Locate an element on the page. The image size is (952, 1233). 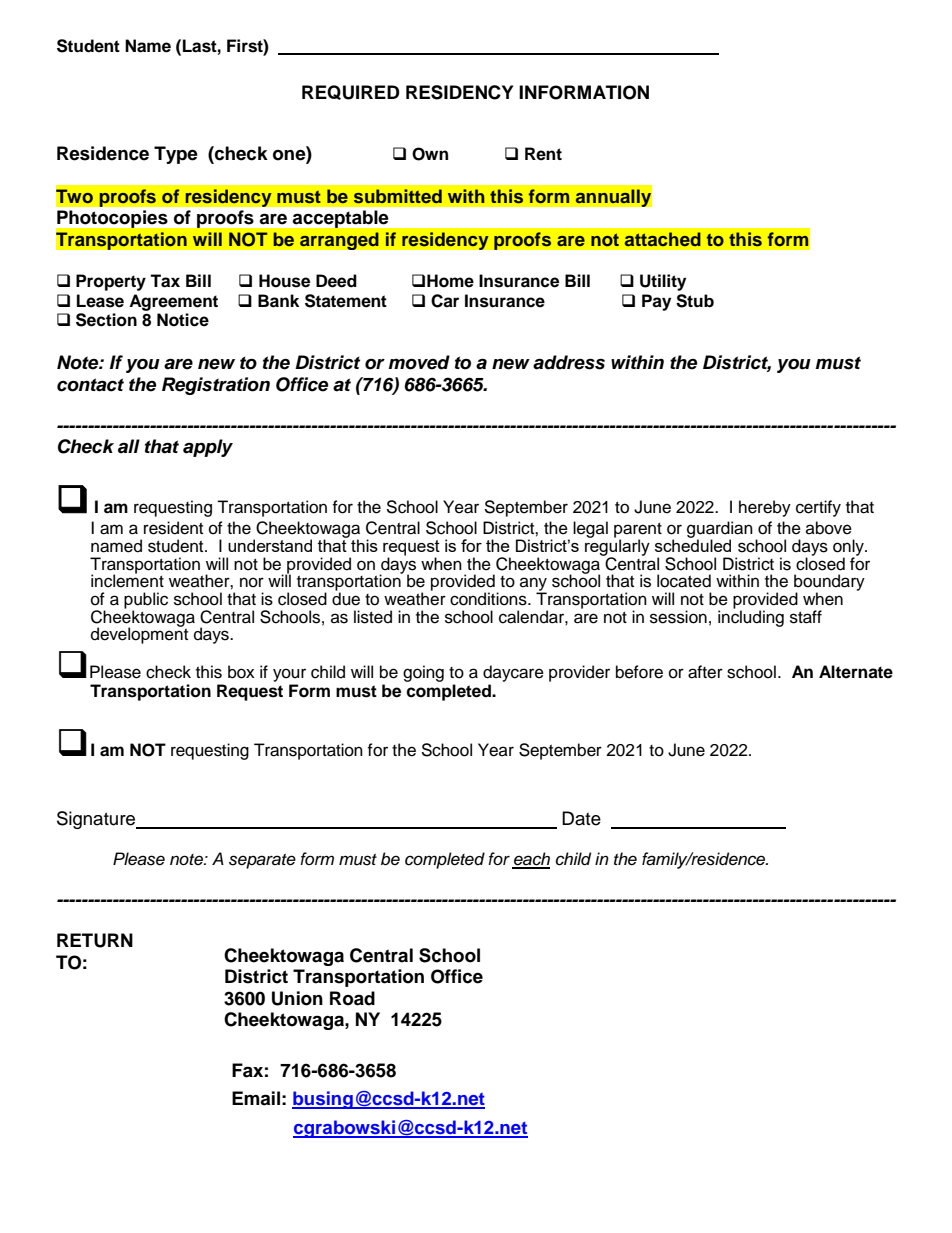
Type is located at coordinates (176, 155).
